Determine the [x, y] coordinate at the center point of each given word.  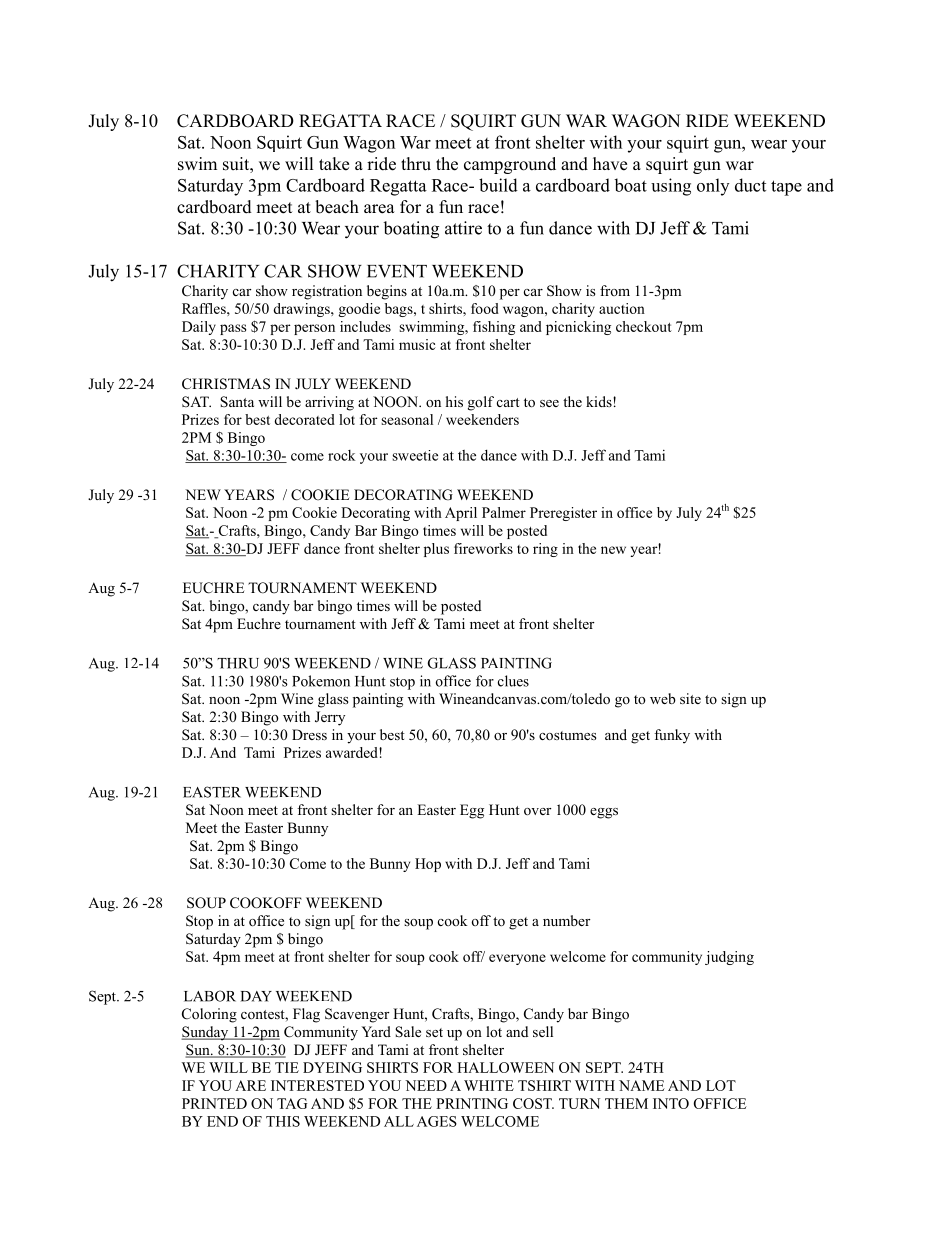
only [713, 187]
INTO [671, 1103]
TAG [292, 1103]
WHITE [489, 1085]
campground [510, 165]
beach [337, 207]
